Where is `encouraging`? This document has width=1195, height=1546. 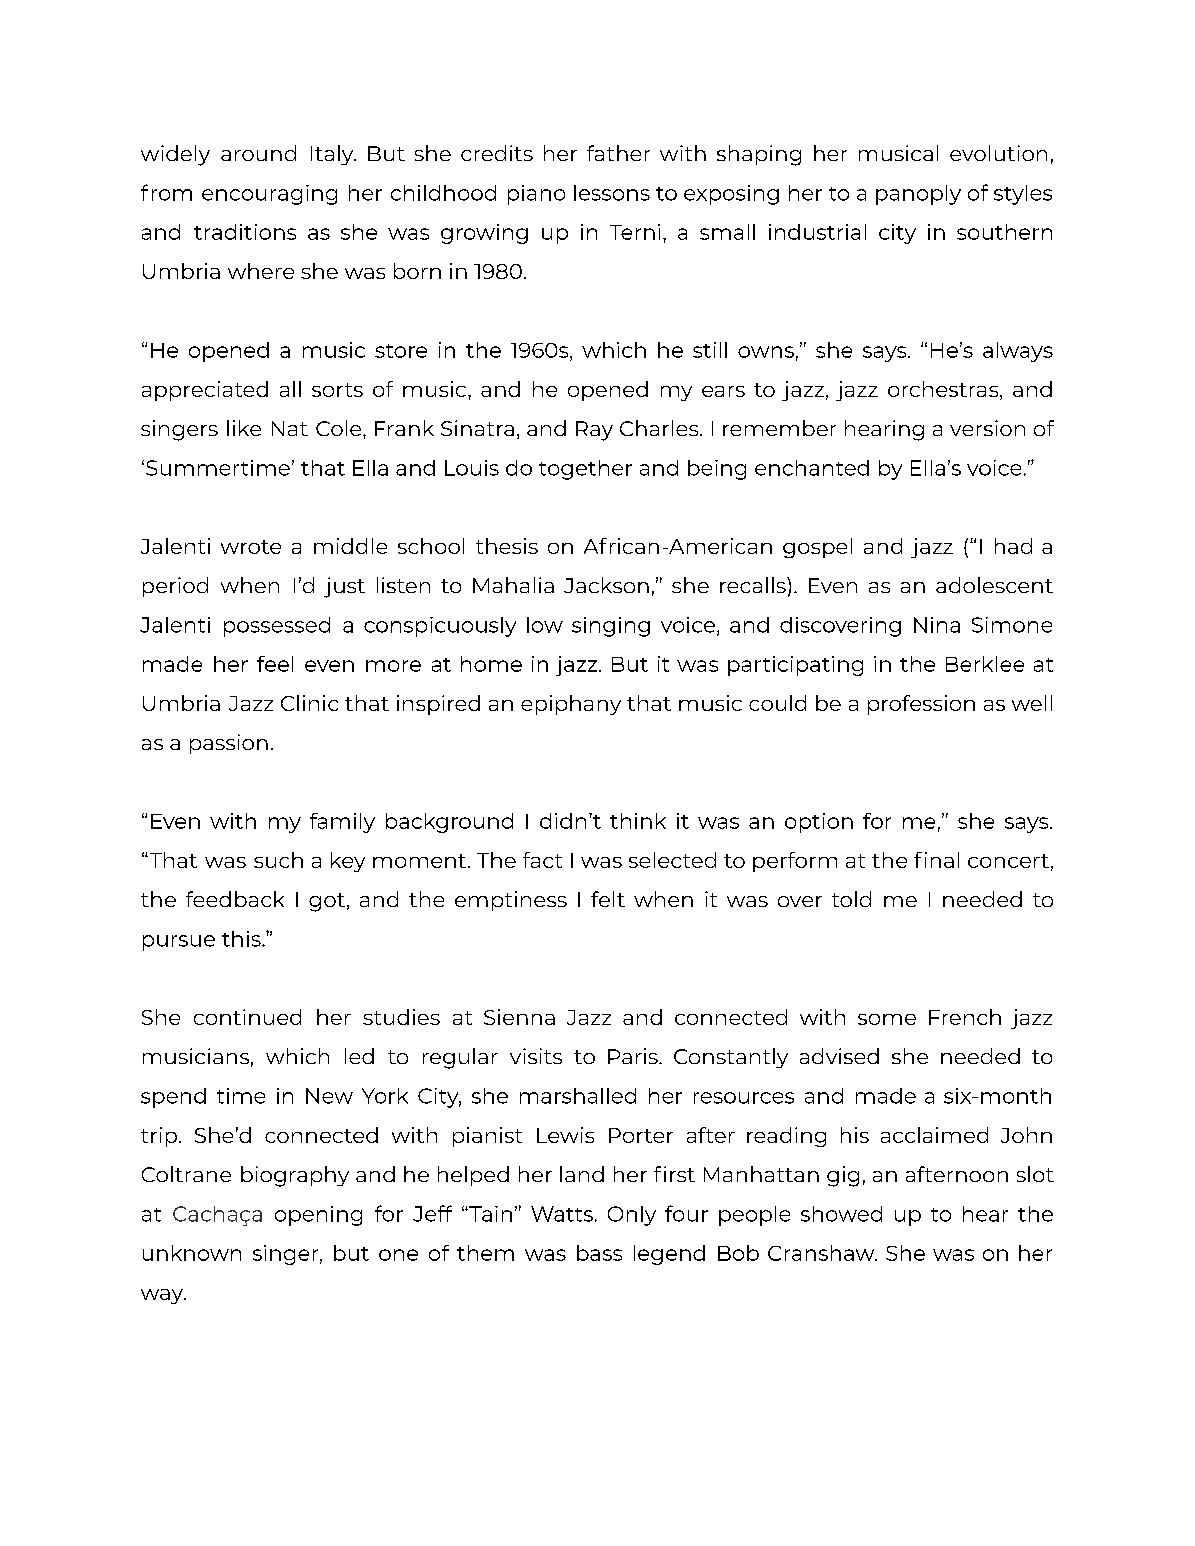
encouraging is located at coordinates (269, 195).
